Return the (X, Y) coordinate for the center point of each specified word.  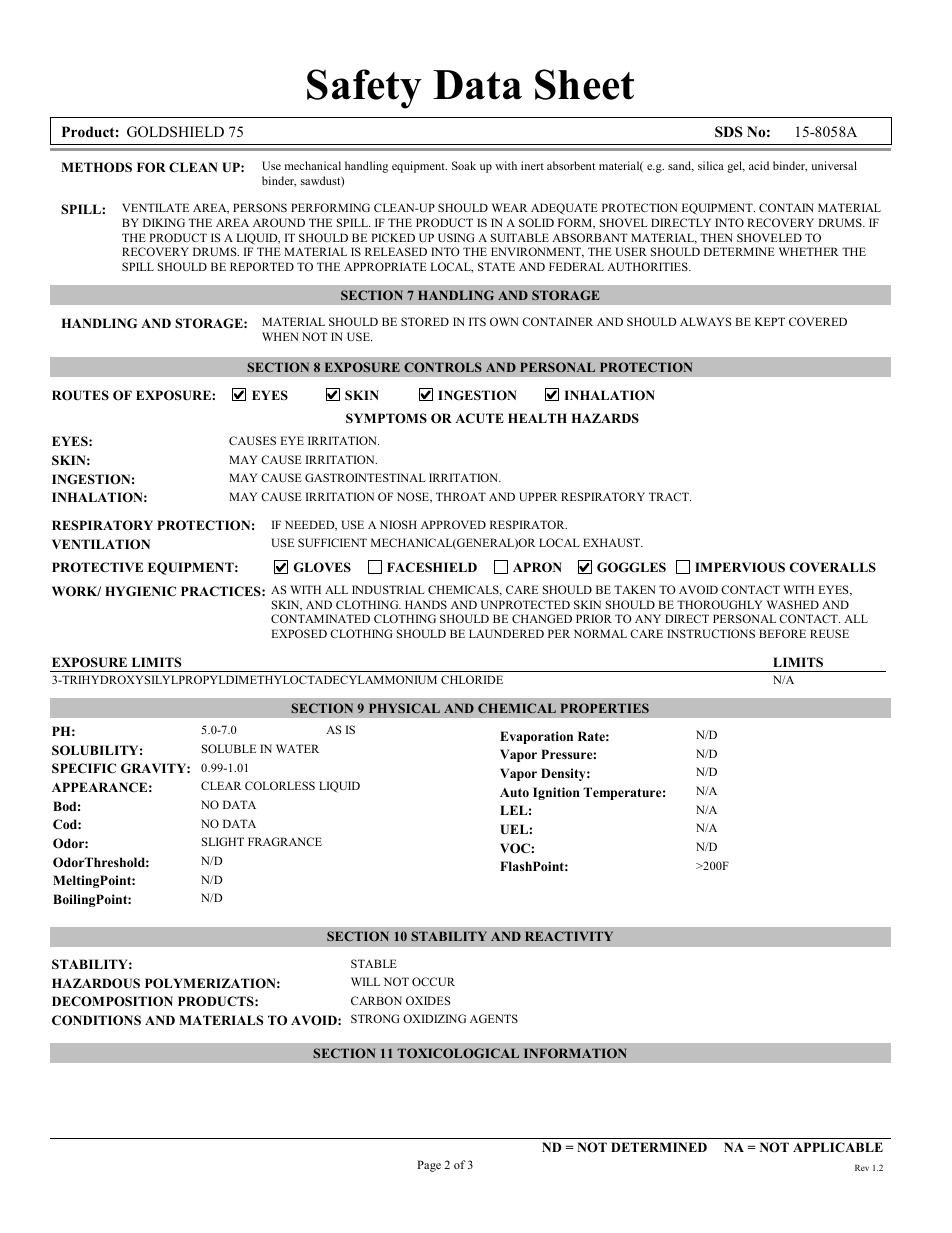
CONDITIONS (96, 1020)
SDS (729, 132)
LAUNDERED (506, 633)
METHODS (96, 167)
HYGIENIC (140, 591)
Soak (464, 165)
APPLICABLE (838, 1147)
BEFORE (782, 633)
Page (429, 1166)
